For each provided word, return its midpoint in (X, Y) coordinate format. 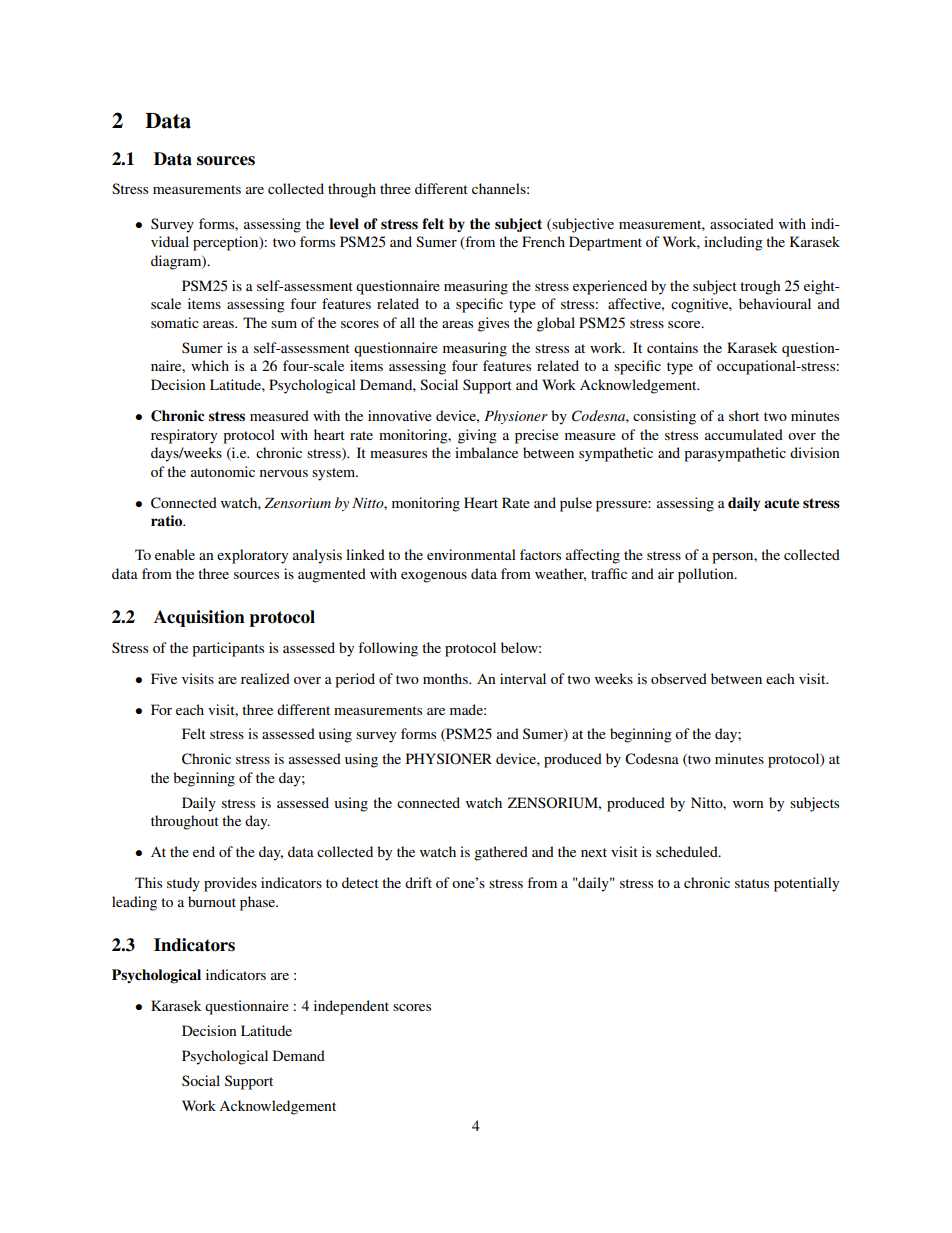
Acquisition (199, 618)
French (543, 241)
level (344, 224)
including (733, 243)
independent (351, 1007)
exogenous (434, 577)
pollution (707, 575)
